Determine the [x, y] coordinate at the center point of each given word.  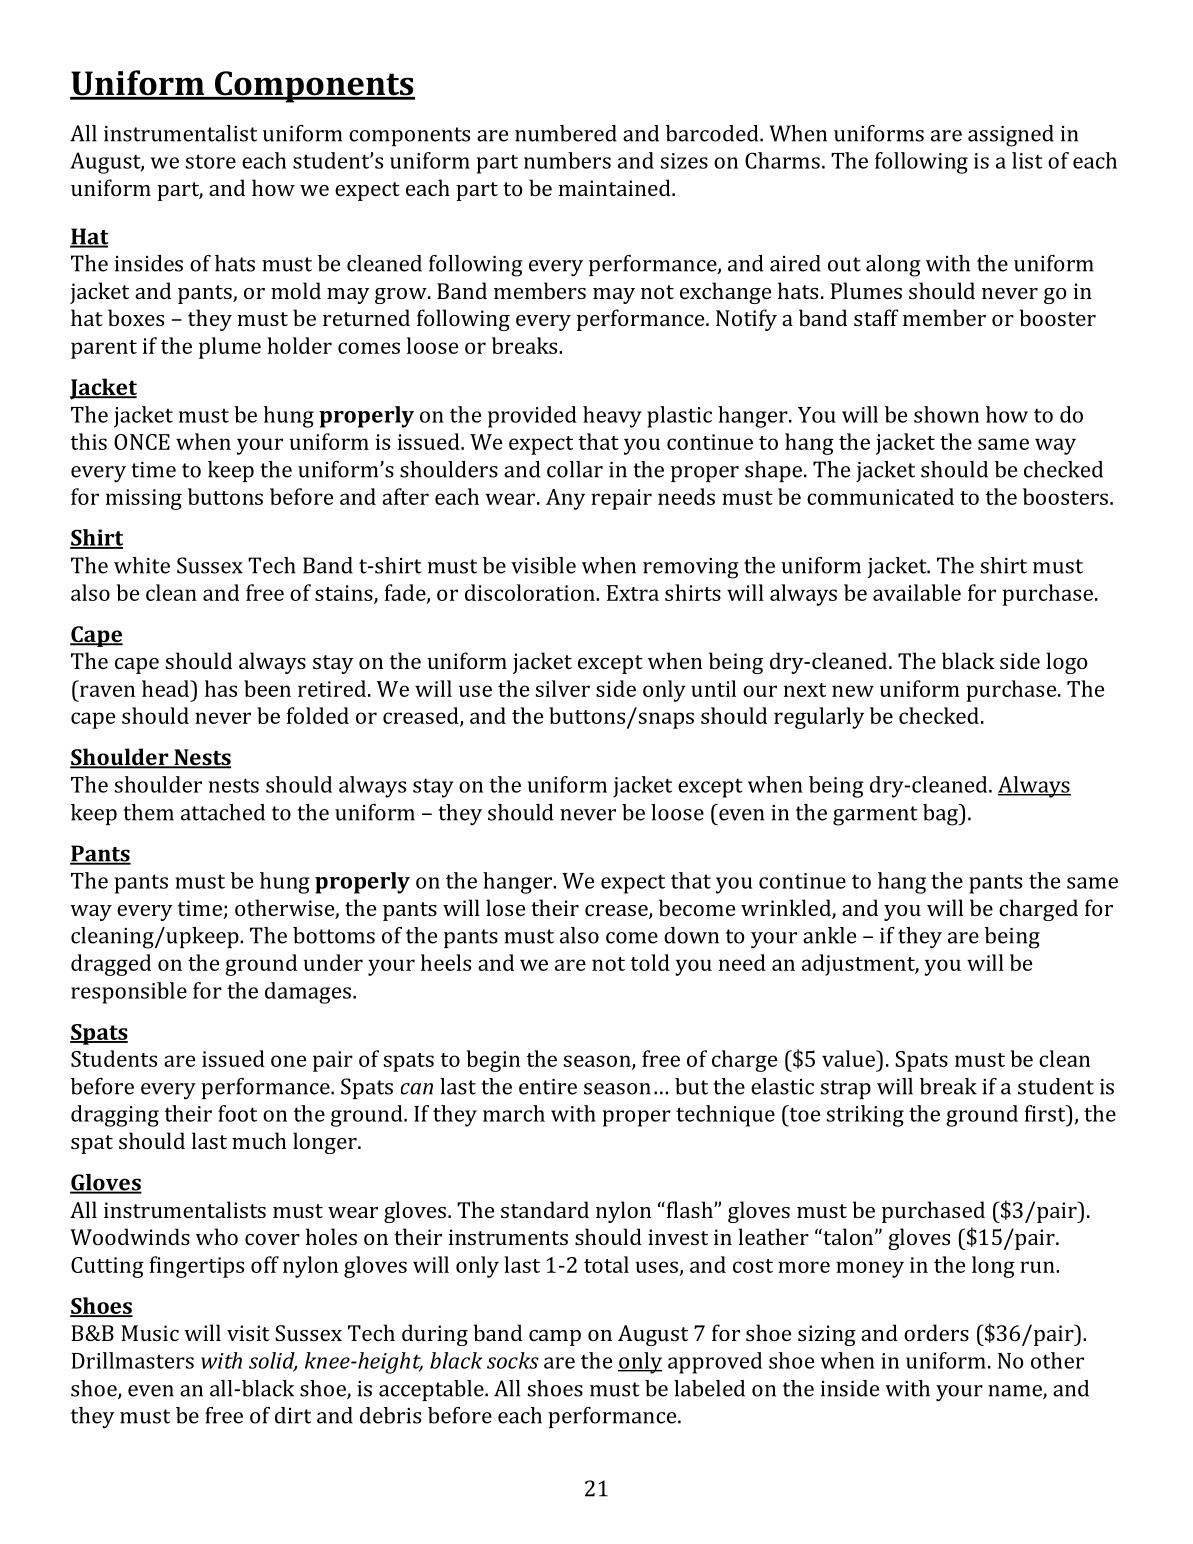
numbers [567, 160]
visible [543, 565]
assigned [1011, 136]
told [650, 962]
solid [273, 1361]
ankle [829, 935]
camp [555, 1338]
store [211, 161]
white [142, 565]
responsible [129, 993]
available [917, 592]
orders [936, 1332]
